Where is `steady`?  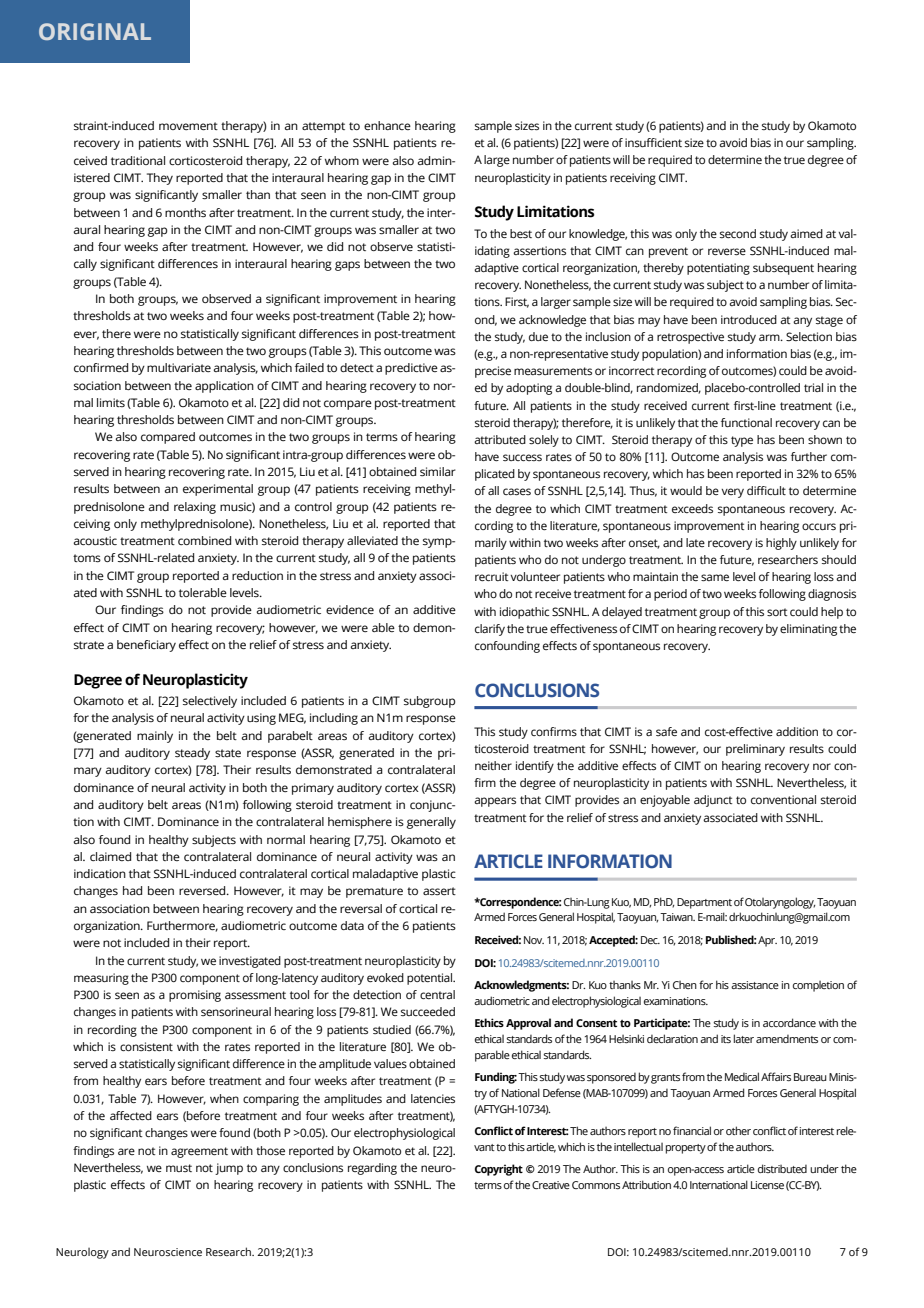 steady is located at coordinates (192, 754).
